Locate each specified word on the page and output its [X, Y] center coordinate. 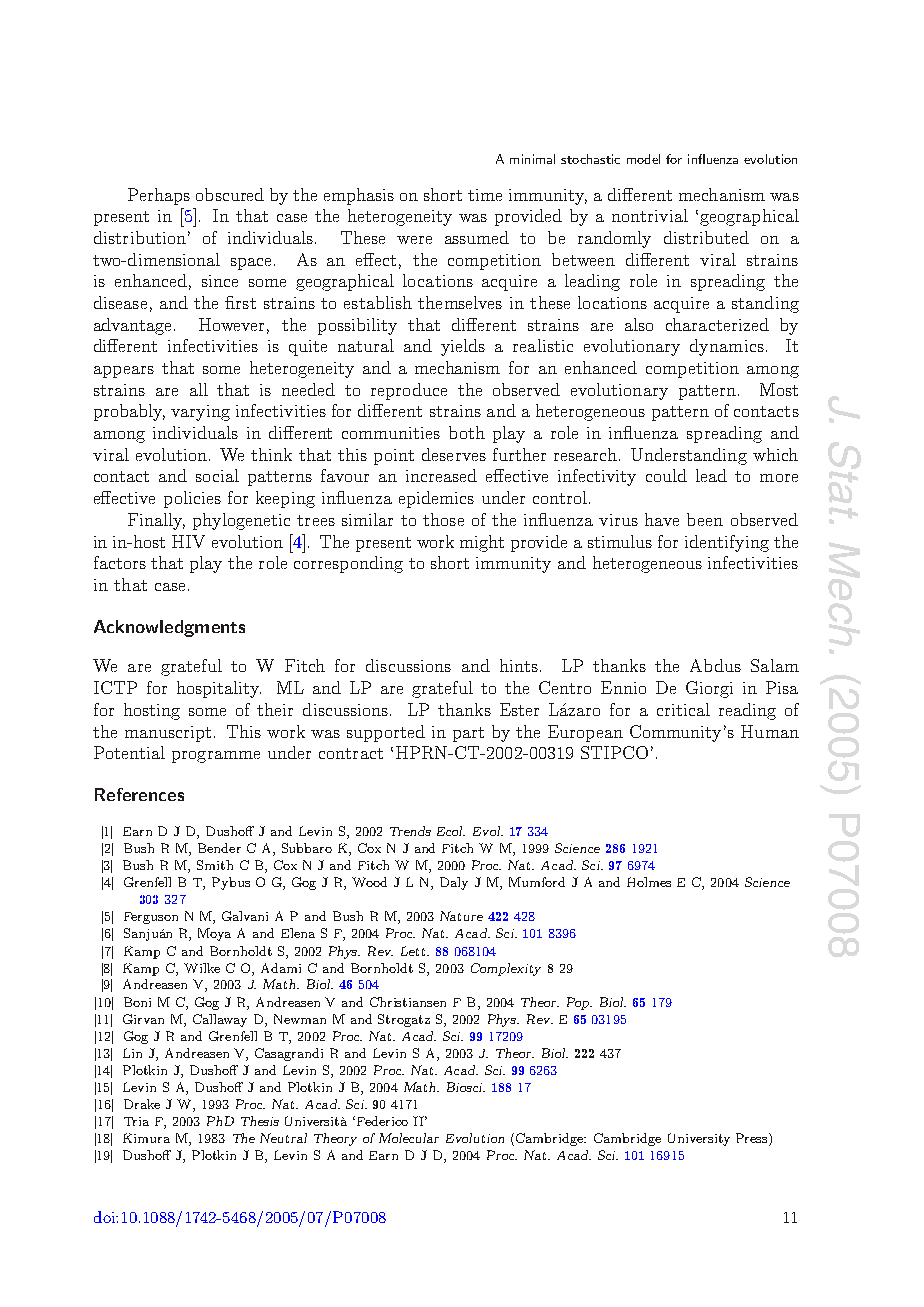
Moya [214, 934]
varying [200, 413]
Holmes [649, 882]
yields [463, 347]
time [485, 195]
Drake [142, 1104]
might [482, 543]
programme [216, 757]
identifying [727, 543]
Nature [461, 916]
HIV [188, 541]
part [468, 734]
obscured [230, 194]
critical [683, 709]
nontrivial [650, 215]
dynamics [727, 347]
